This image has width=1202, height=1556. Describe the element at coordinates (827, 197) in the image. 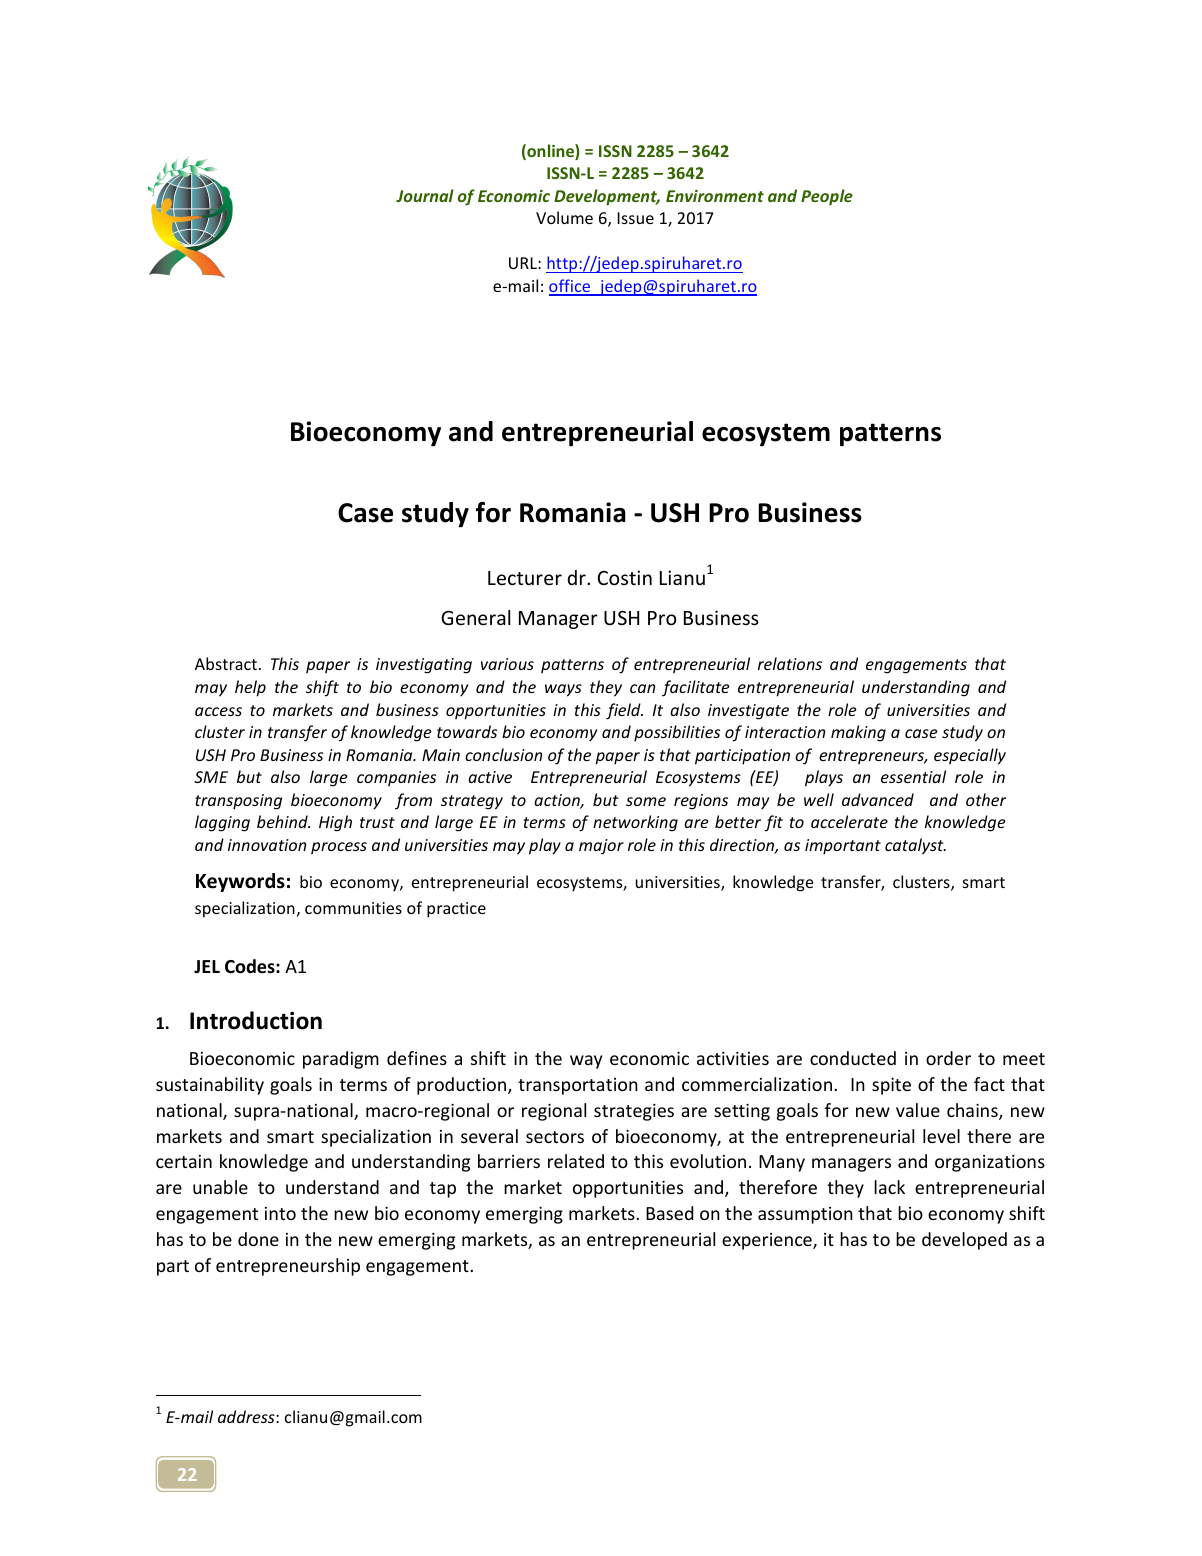

I see `People` at that location.
